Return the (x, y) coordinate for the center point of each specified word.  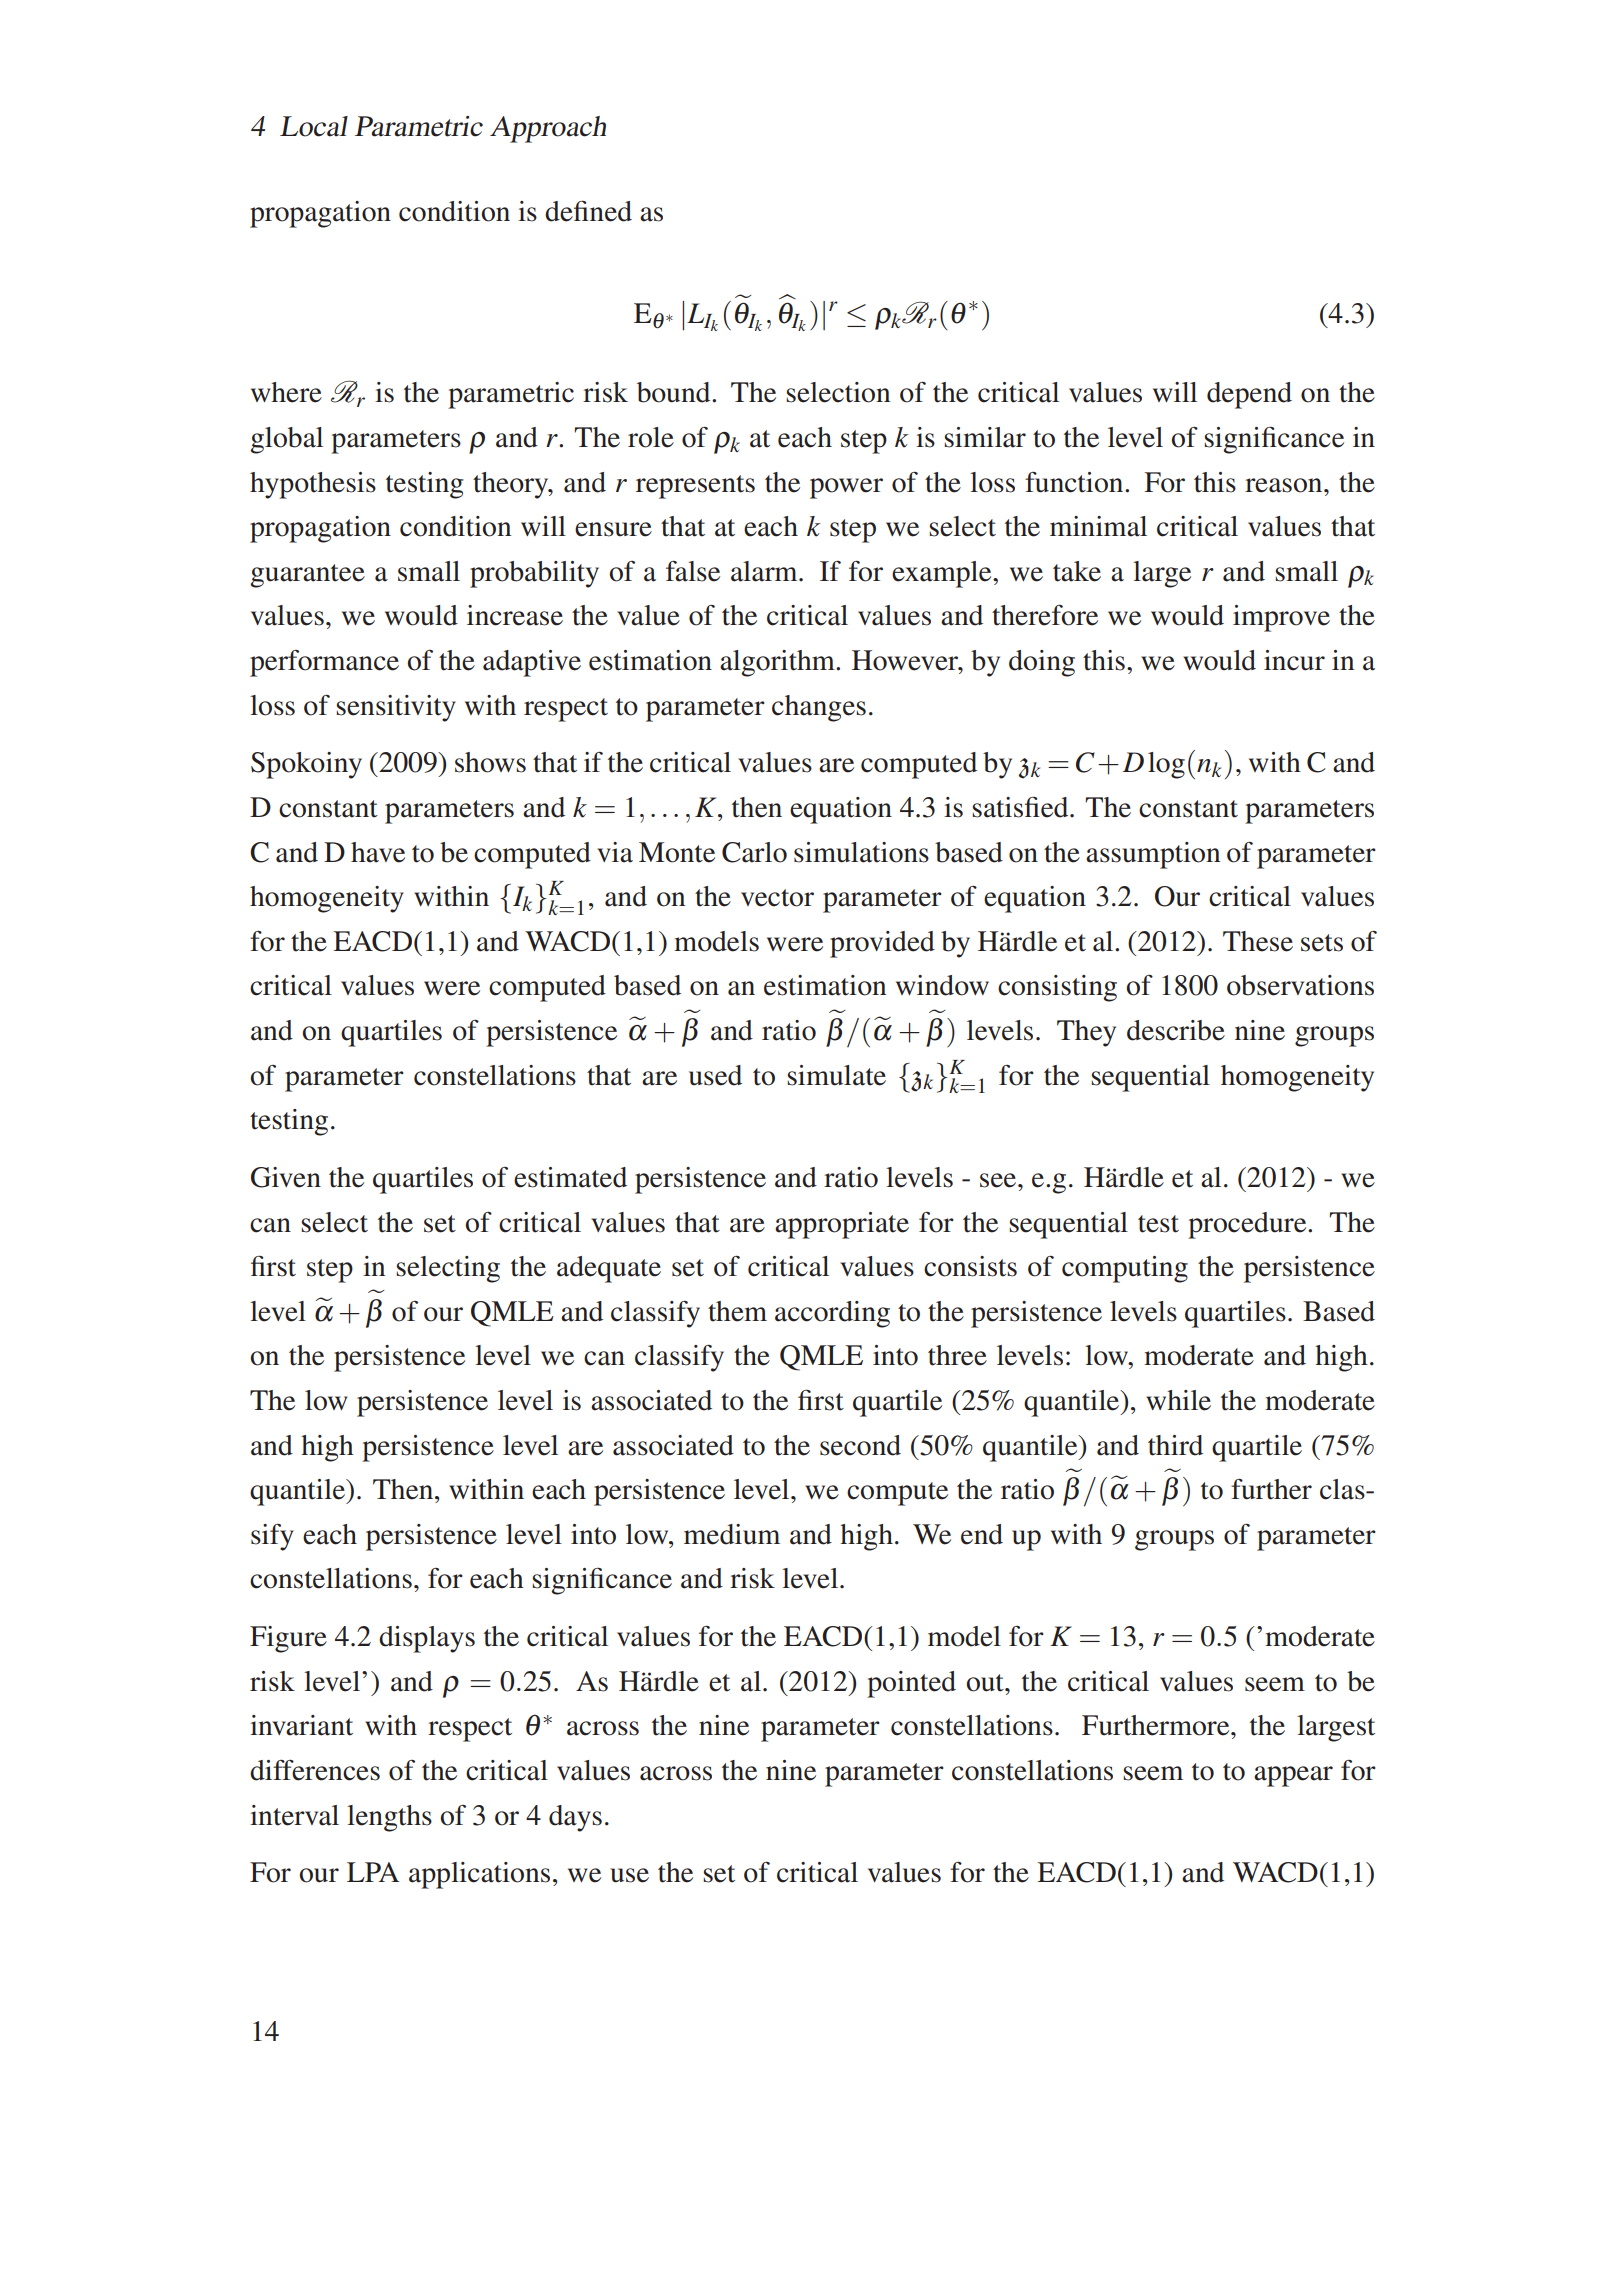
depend (1249, 395)
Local (314, 126)
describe (1176, 1030)
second (860, 1445)
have (378, 852)
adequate (609, 1269)
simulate (836, 1075)
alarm (765, 571)
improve (1281, 618)
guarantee (307, 576)
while (1178, 1400)
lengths (389, 1818)
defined (588, 211)
